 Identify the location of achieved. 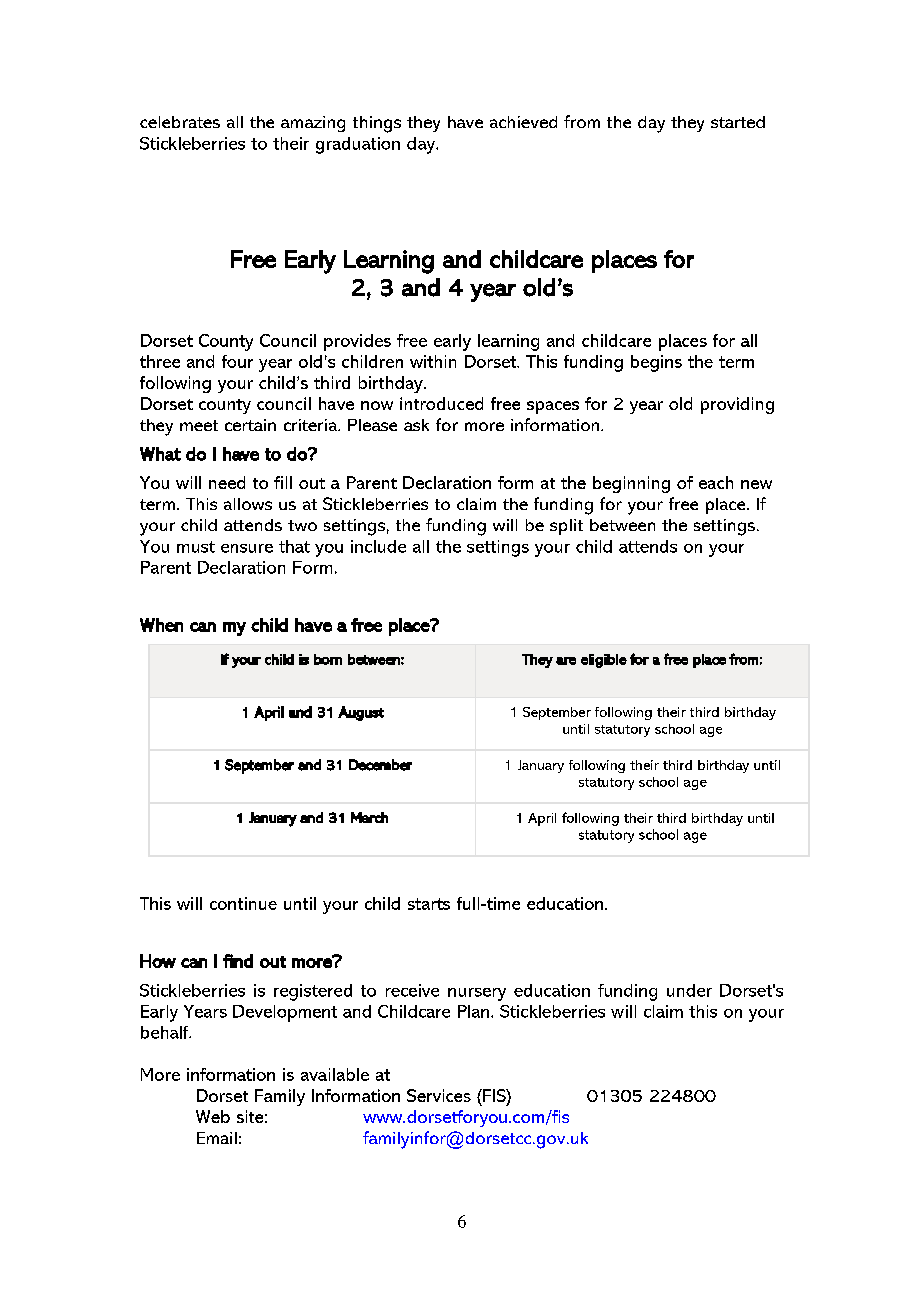
(523, 122).
